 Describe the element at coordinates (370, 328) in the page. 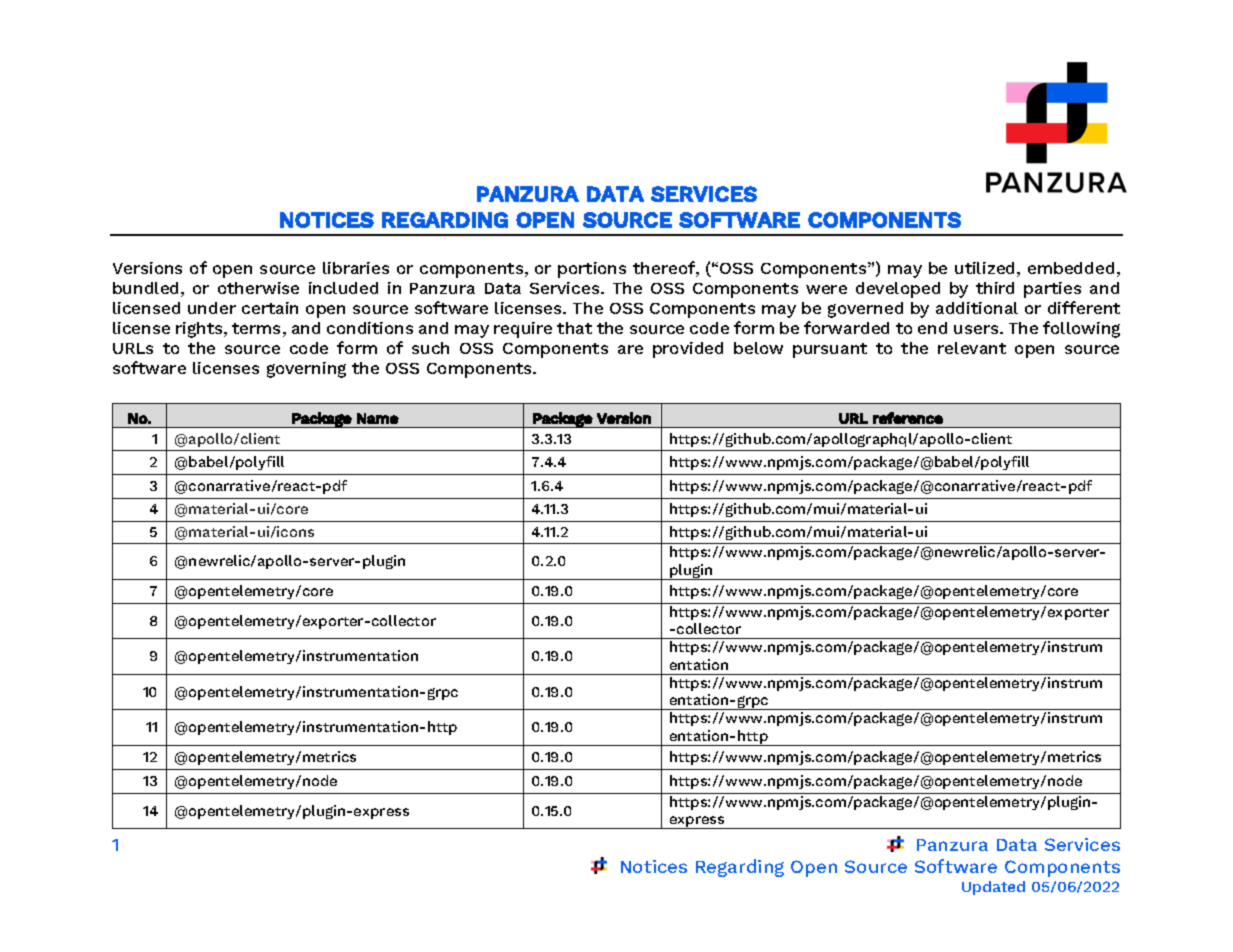

I see `conditions` at that location.
